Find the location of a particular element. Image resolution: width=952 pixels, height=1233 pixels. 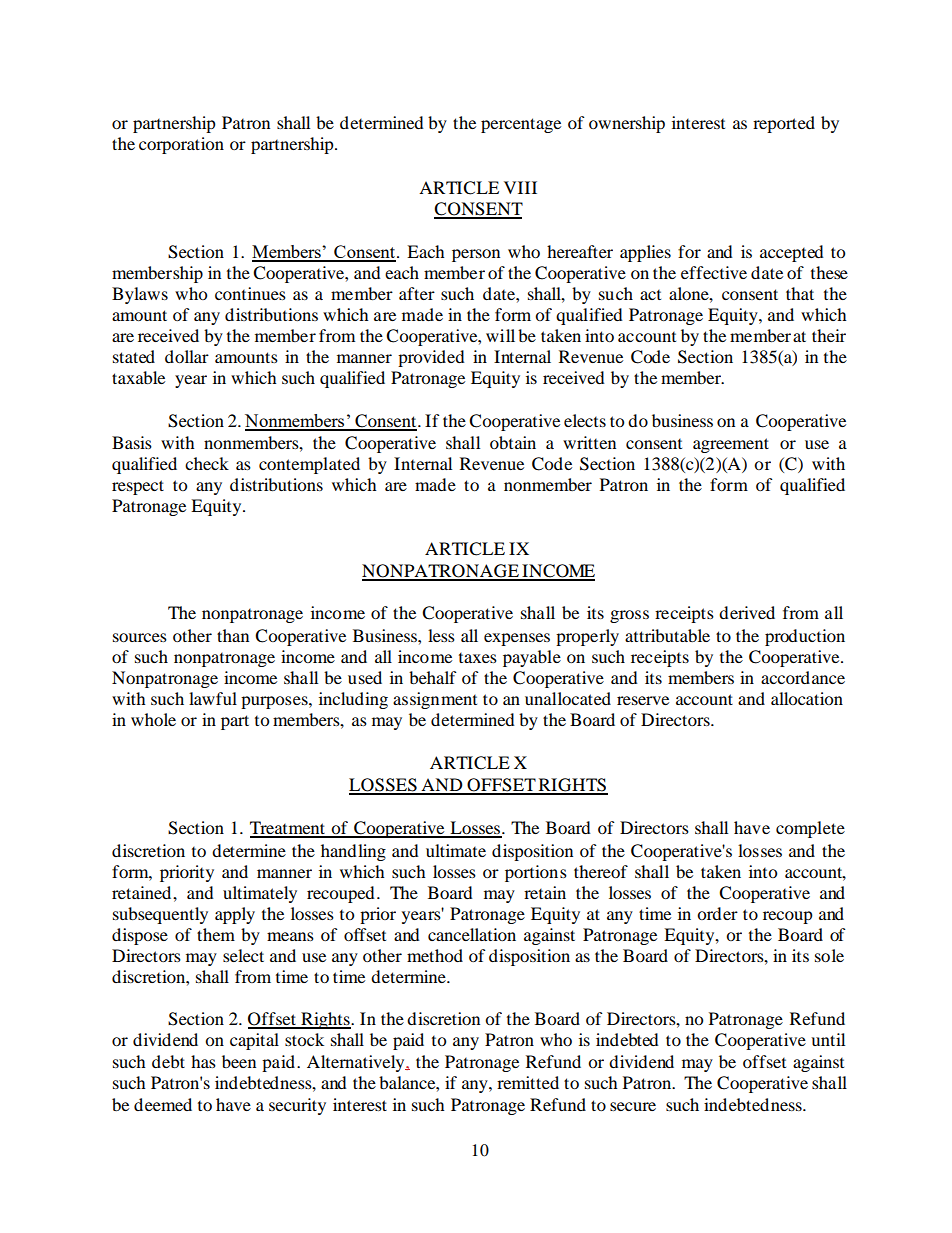

obtain is located at coordinates (513, 442).
